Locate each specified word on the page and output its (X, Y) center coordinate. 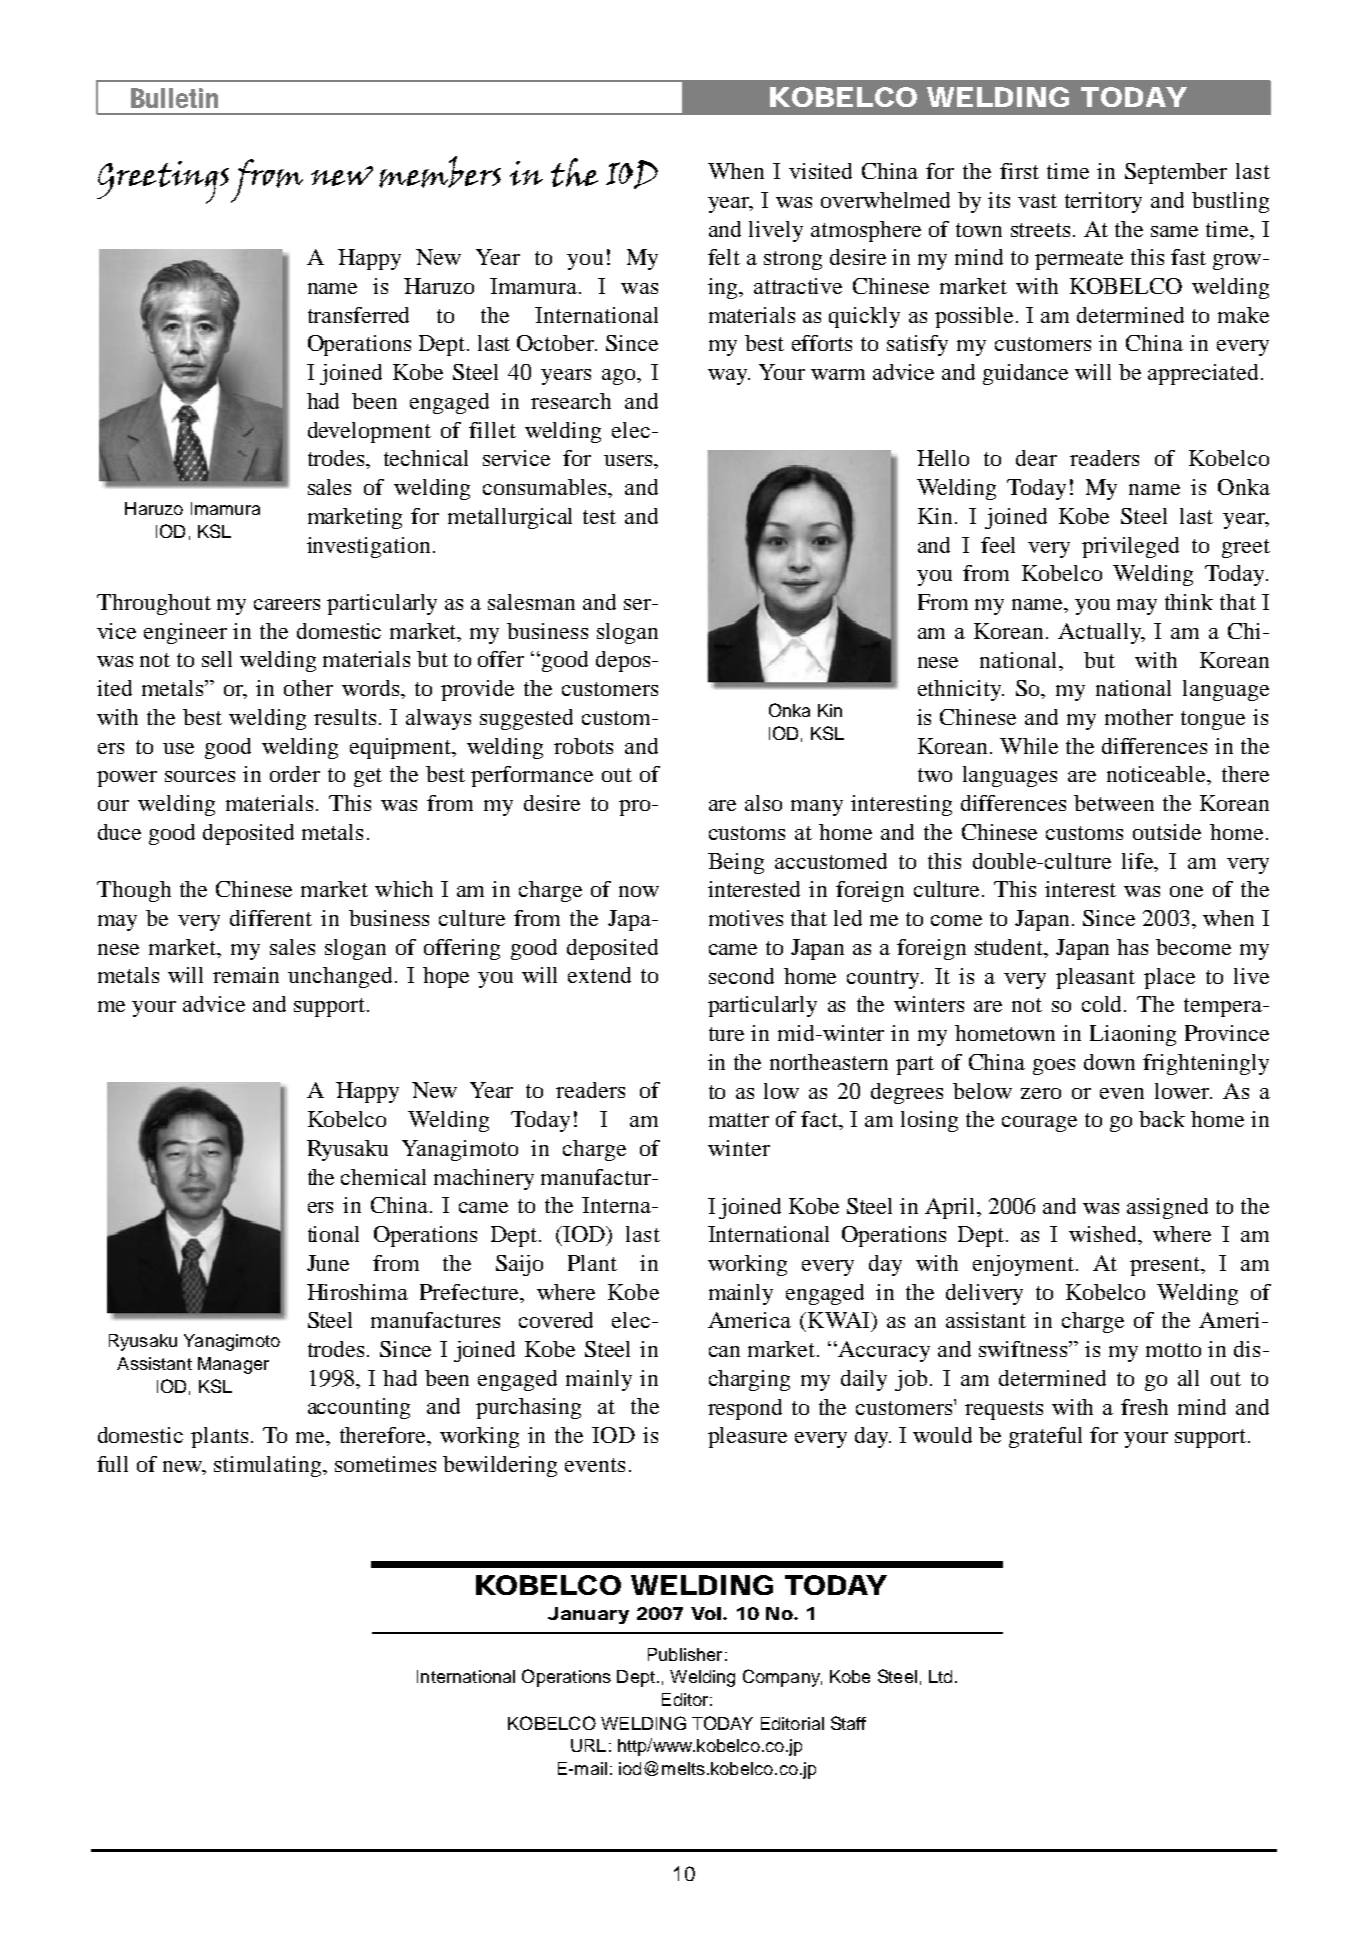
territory (1103, 202)
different (271, 918)
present (1166, 1266)
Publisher (685, 1654)
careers (287, 604)
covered (556, 1320)
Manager (233, 1365)
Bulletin (174, 98)
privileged (1130, 547)
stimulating (269, 1466)
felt (724, 257)
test (599, 517)
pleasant (1095, 978)
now (639, 891)
